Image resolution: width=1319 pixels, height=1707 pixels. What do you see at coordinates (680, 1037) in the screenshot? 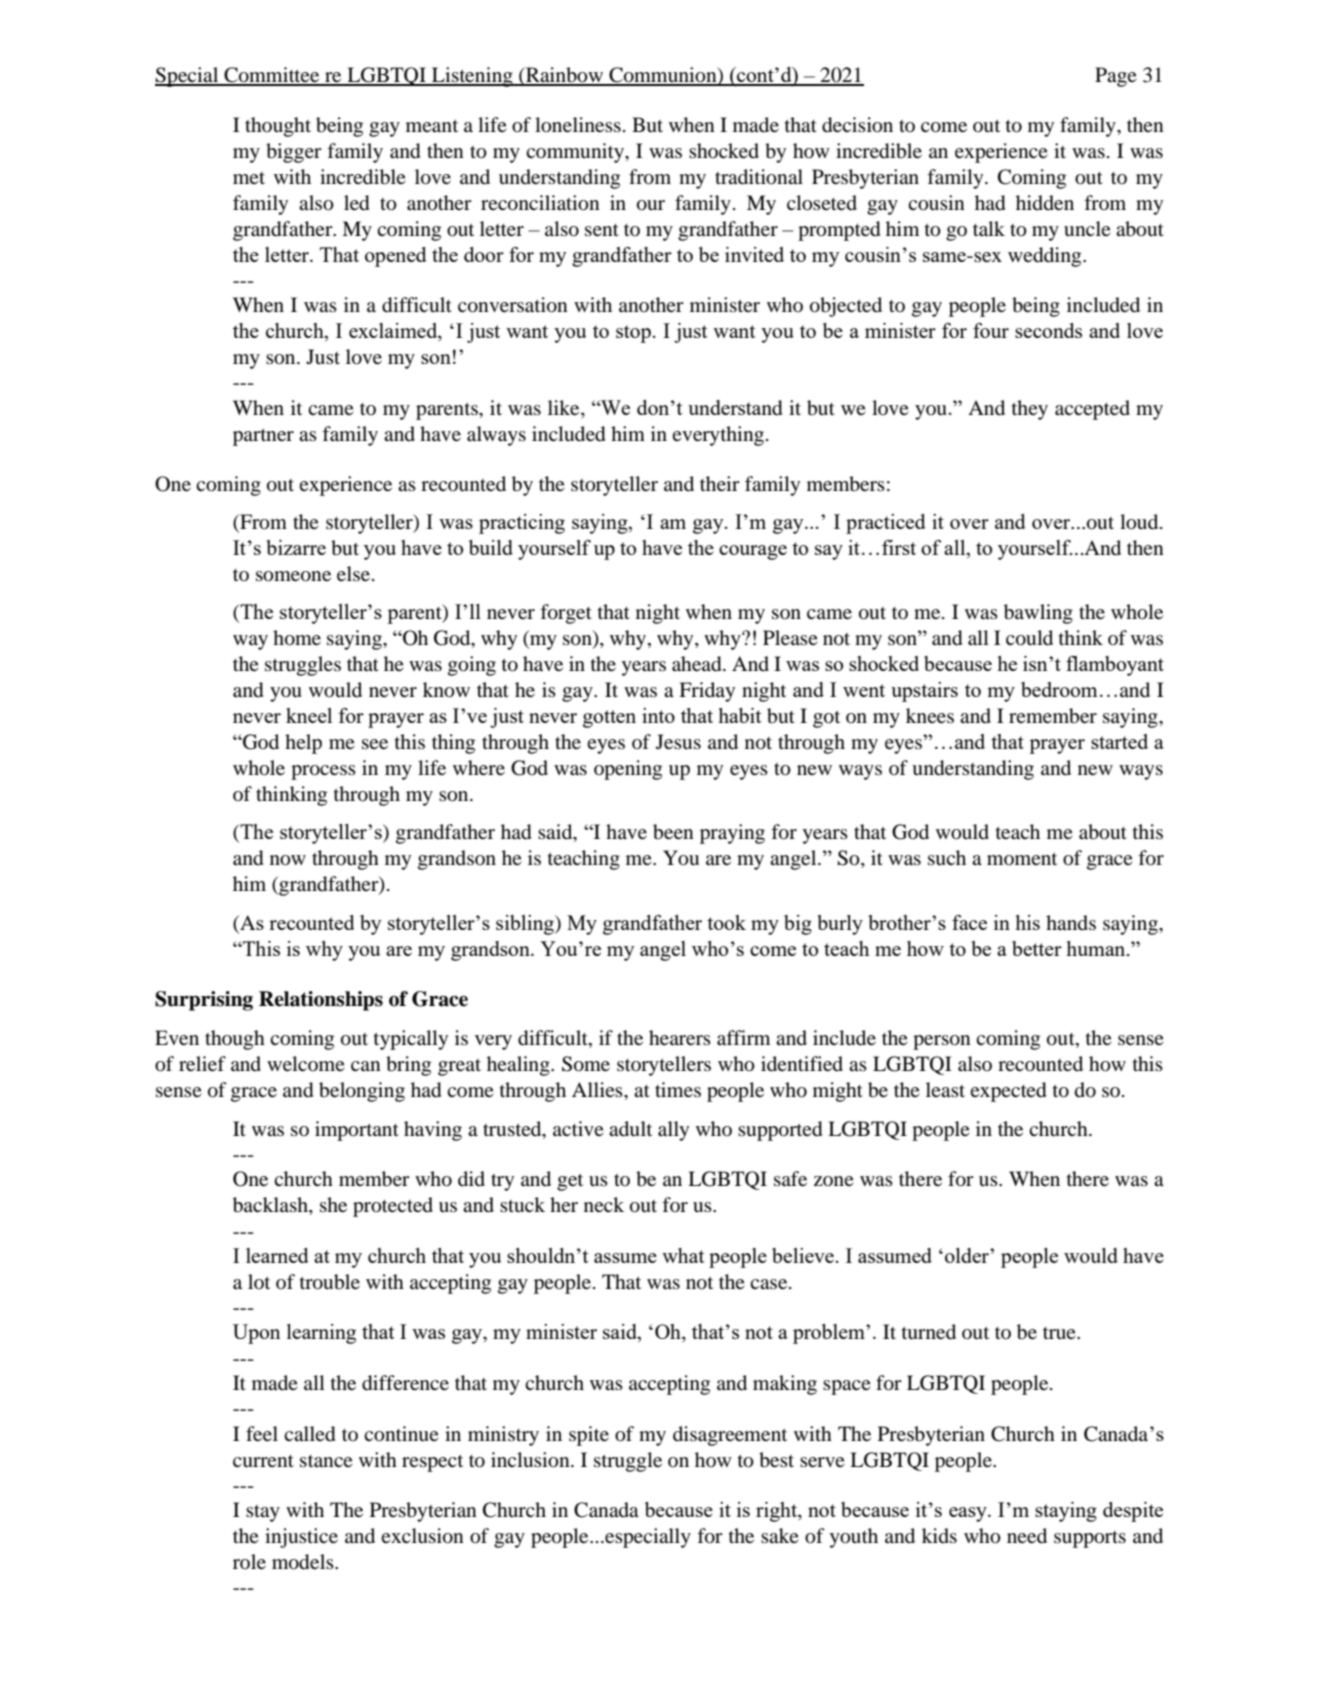
I see `hearers` at bounding box center [680, 1037].
